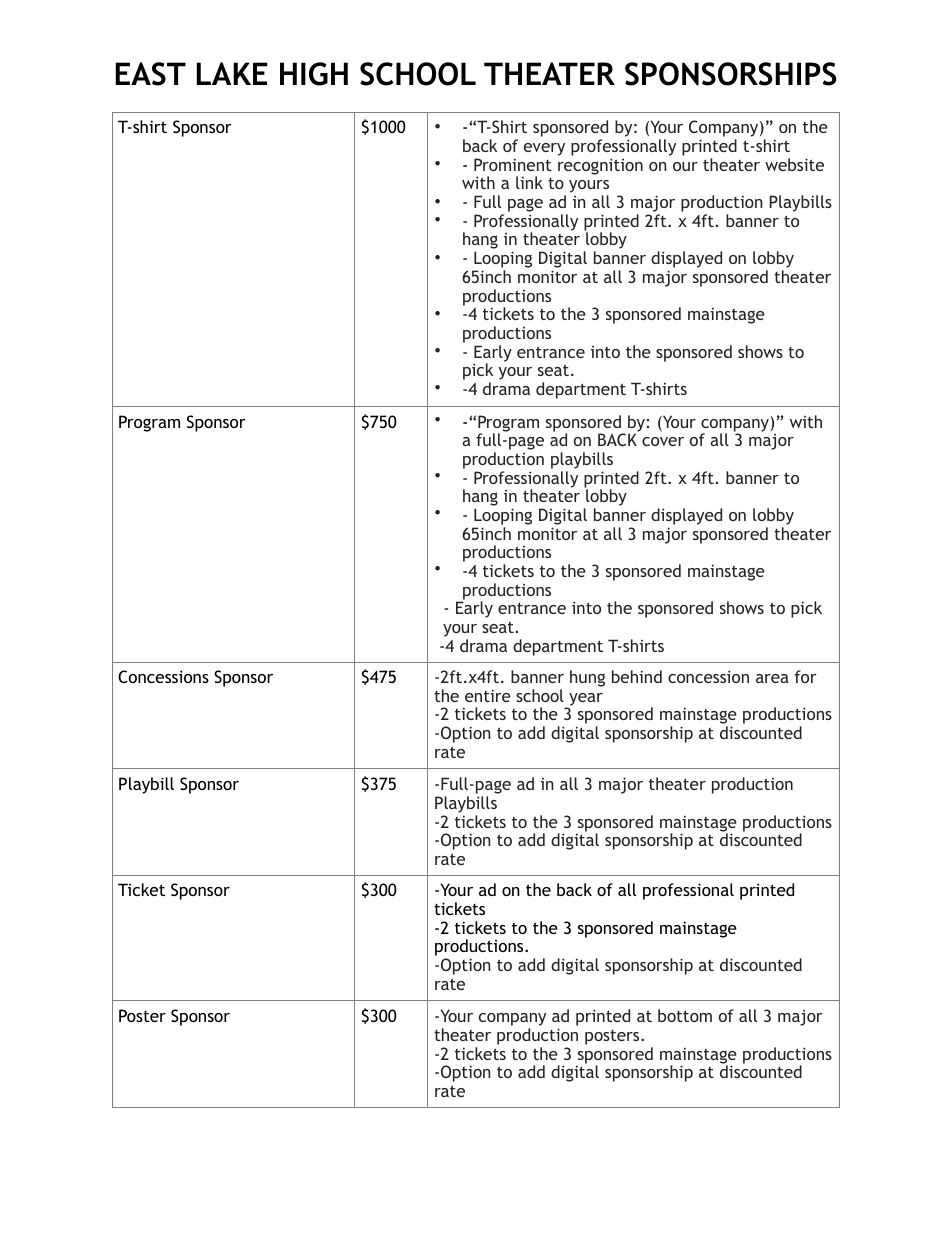 The height and width of the page is (1233, 952). Describe the element at coordinates (544, 149) in the page. I see `every` at that location.
